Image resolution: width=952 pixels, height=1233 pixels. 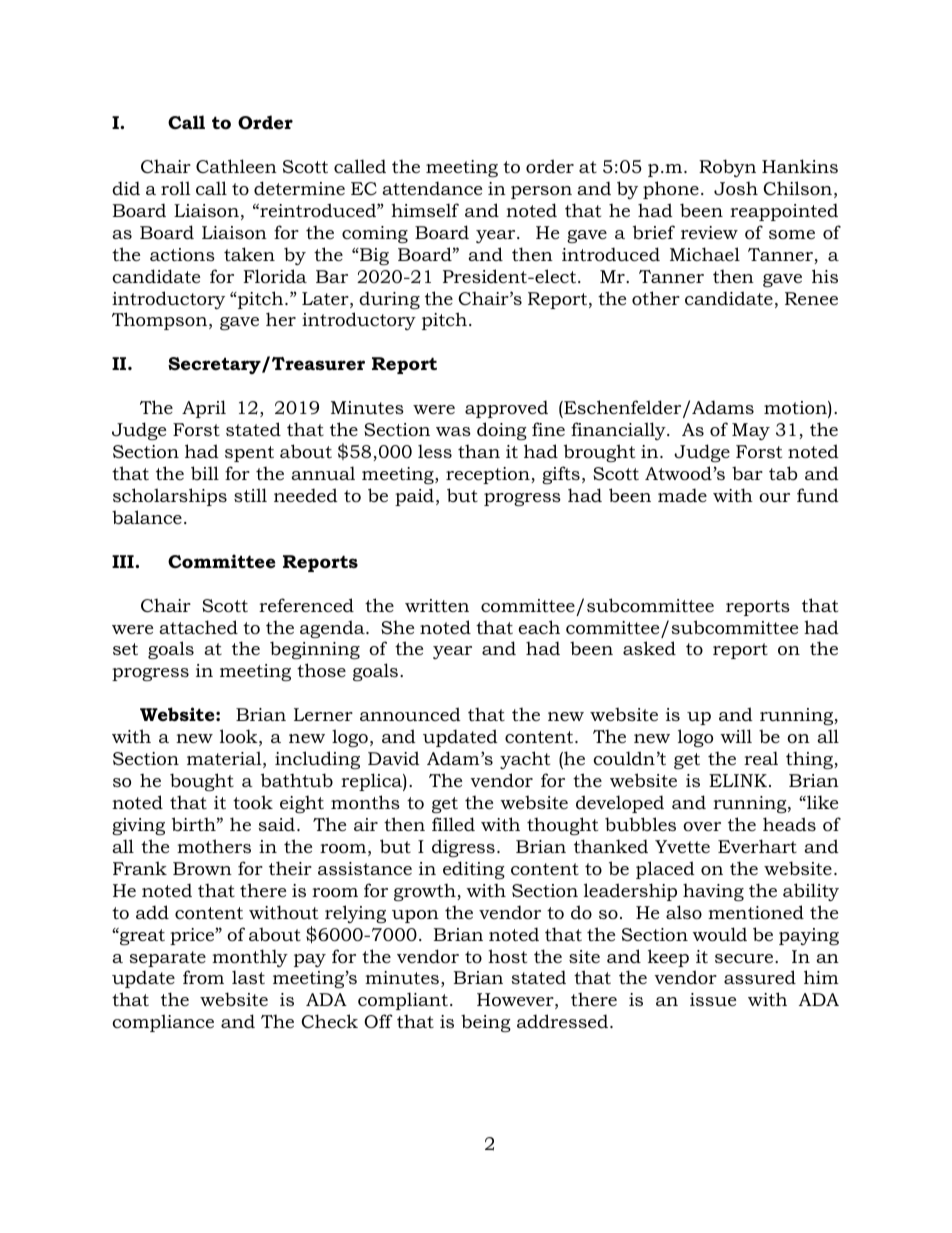 What do you see at coordinates (489, 475) in the page?
I see `reception` at bounding box center [489, 475].
